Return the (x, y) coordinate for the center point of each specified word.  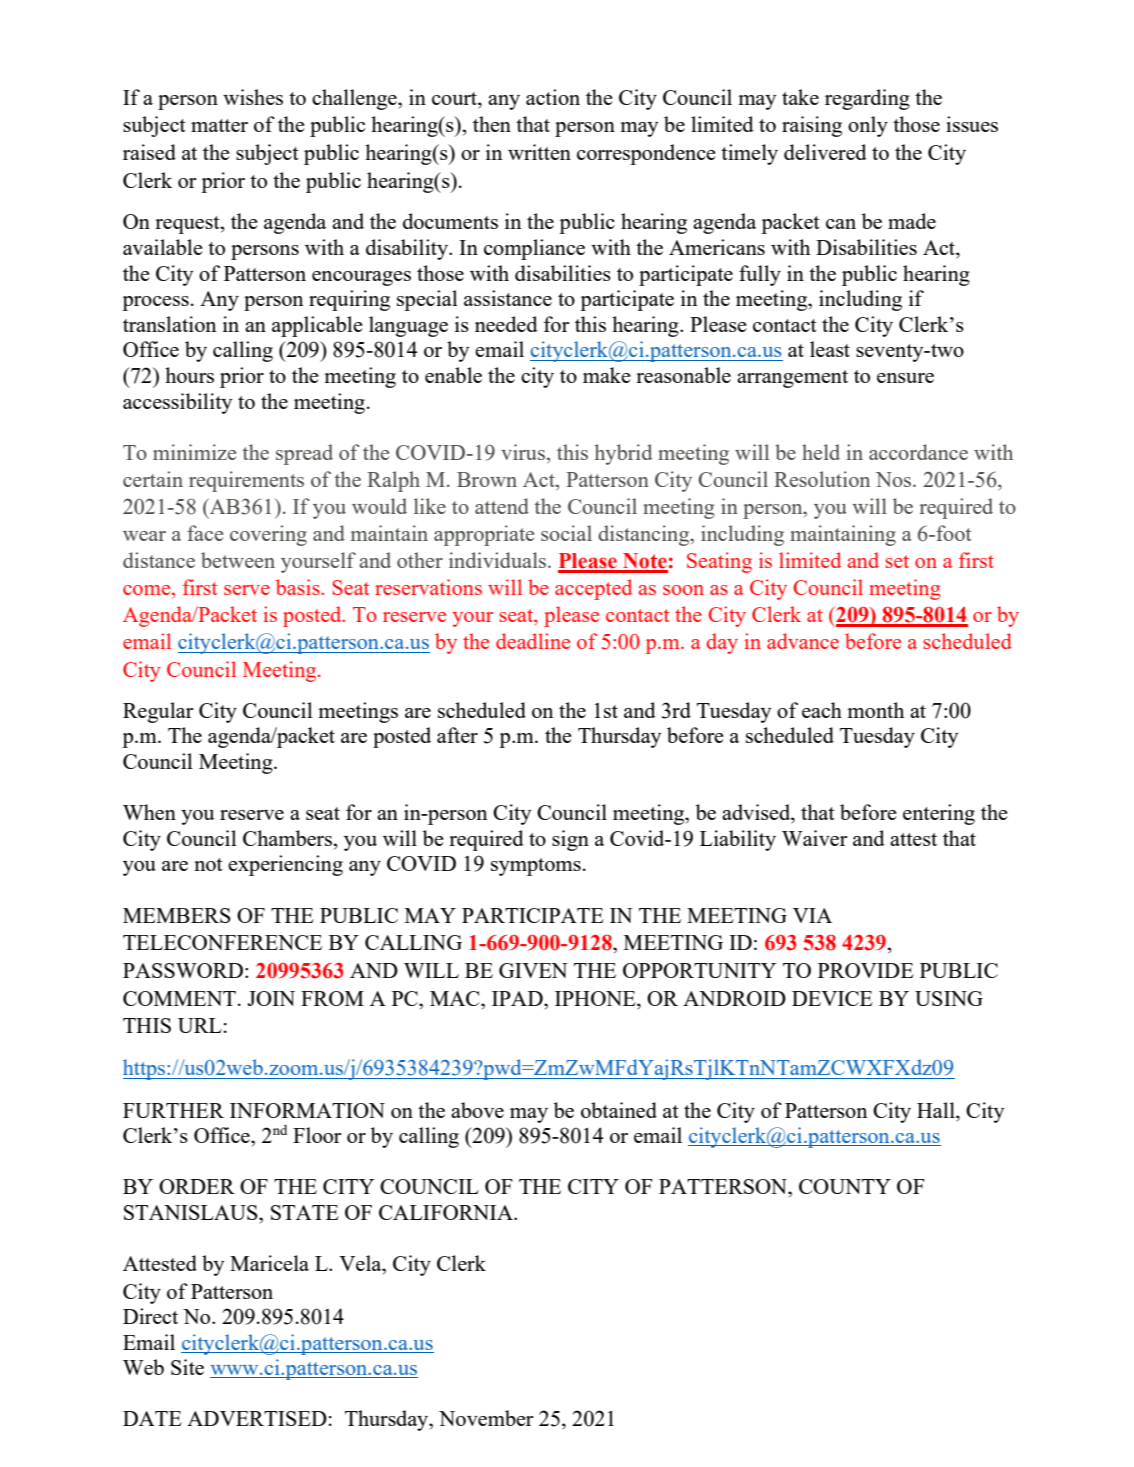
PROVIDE (866, 970)
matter (219, 125)
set (897, 561)
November (486, 1418)
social (566, 533)
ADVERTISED (257, 1418)
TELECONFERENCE (222, 942)
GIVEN (533, 970)
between (238, 560)
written (539, 152)
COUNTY (845, 1186)
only (868, 126)
